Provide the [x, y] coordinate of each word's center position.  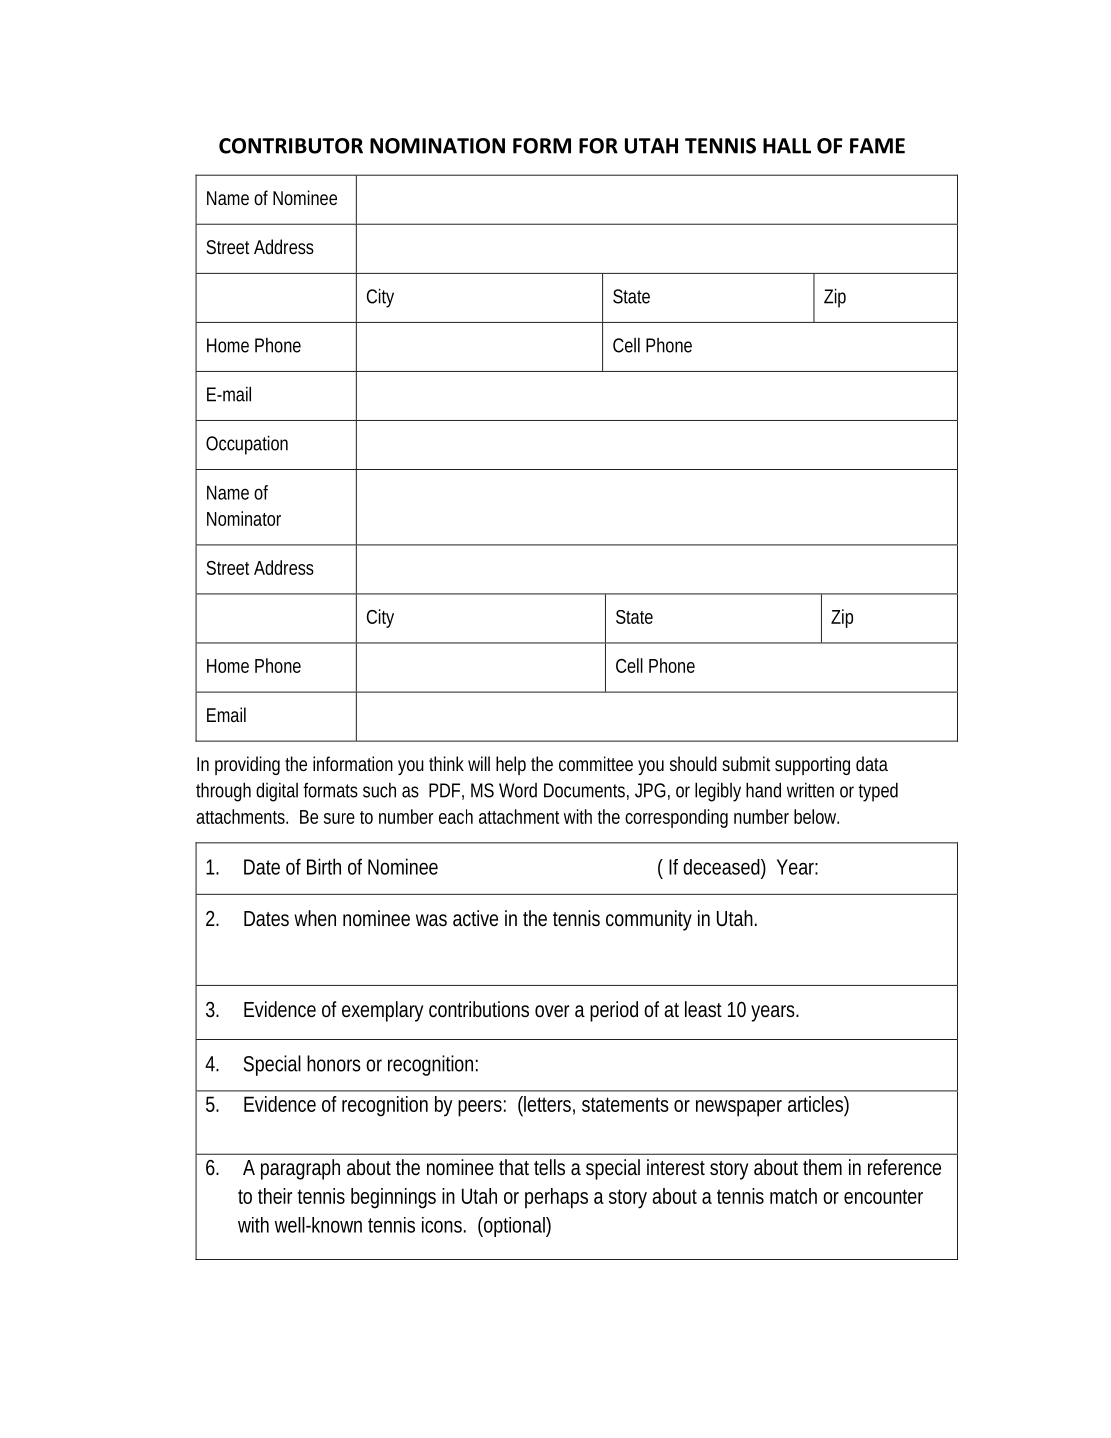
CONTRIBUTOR [291, 146]
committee [596, 763]
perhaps [556, 1198]
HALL [787, 146]
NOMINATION [437, 146]
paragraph [300, 1169]
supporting [812, 765]
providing [247, 765]
